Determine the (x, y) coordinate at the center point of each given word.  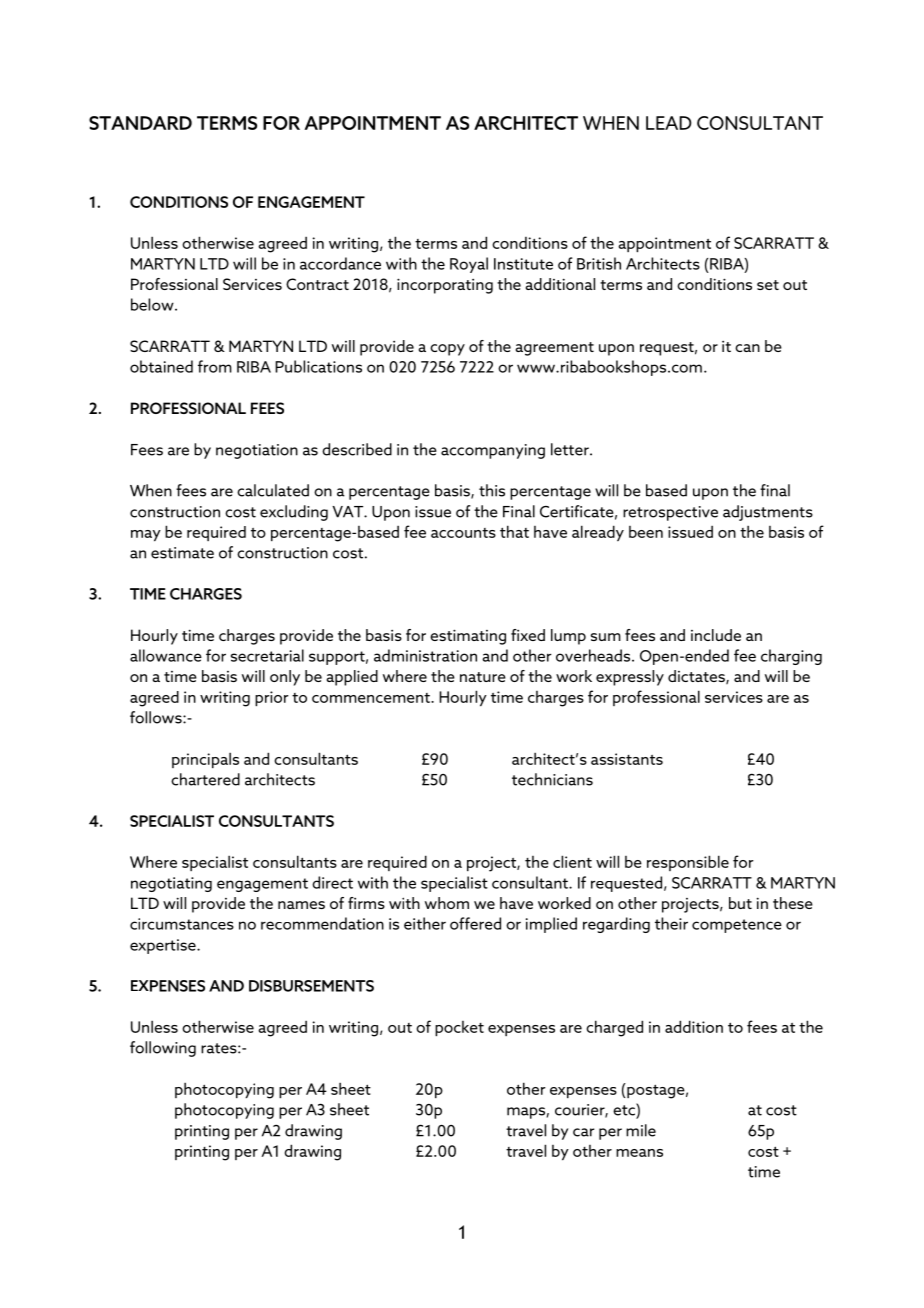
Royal (469, 265)
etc (625, 1109)
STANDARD (140, 123)
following (163, 1049)
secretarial (267, 655)
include (716, 635)
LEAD (669, 123)
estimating (468, 637)
